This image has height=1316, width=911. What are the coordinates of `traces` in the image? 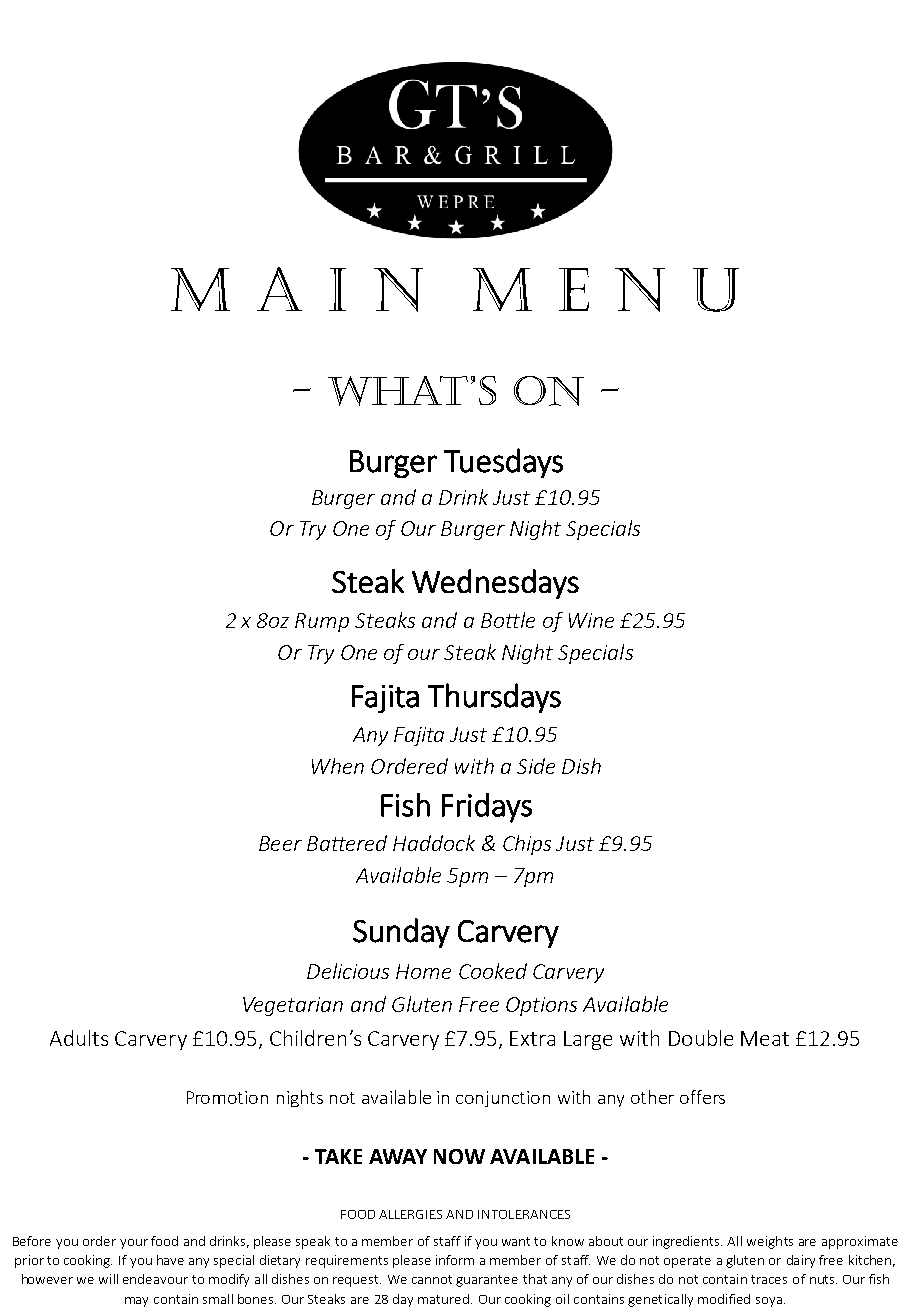 It's located at (769, 1279).
